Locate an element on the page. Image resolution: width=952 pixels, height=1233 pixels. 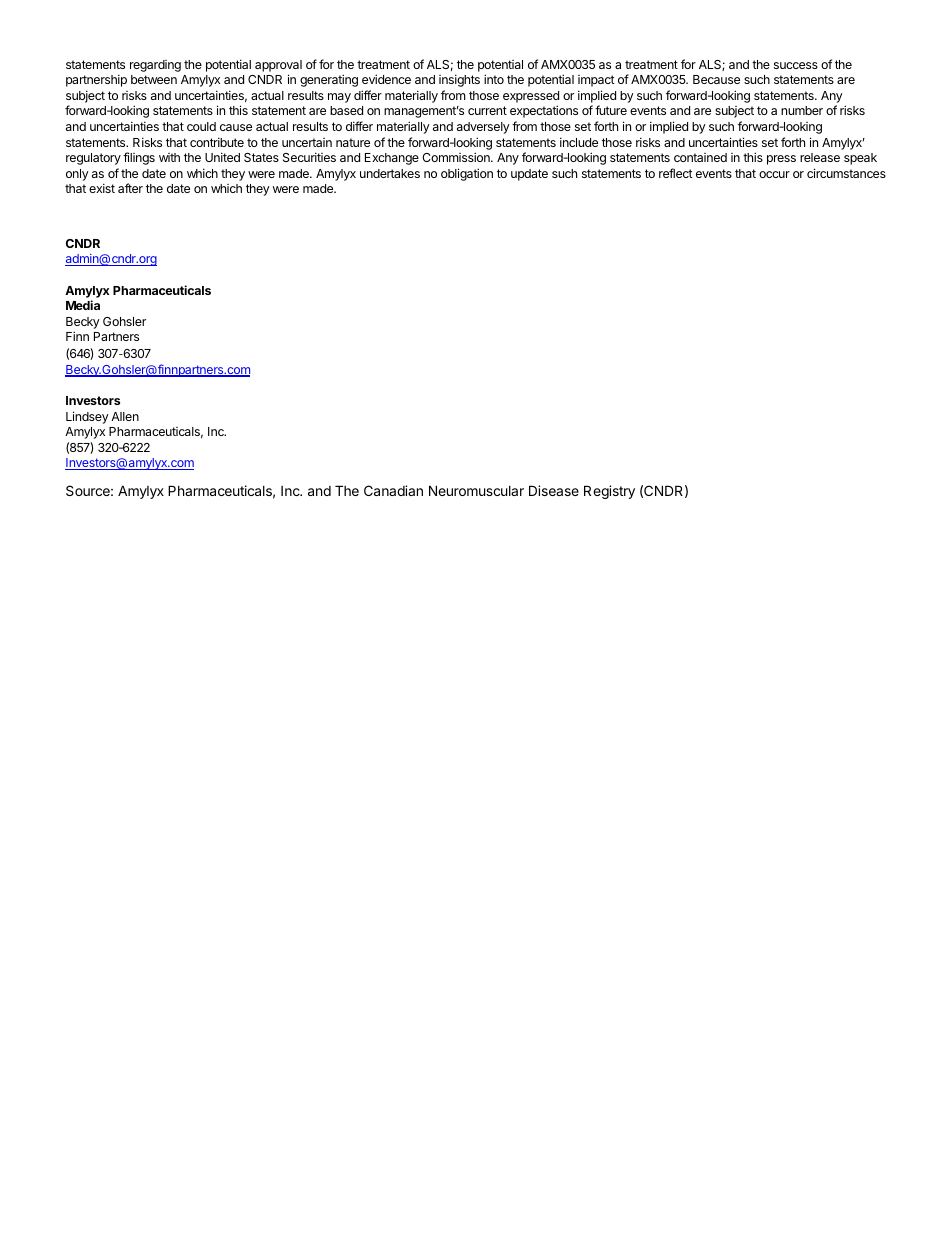
success is located at coordinates (796, 65).
